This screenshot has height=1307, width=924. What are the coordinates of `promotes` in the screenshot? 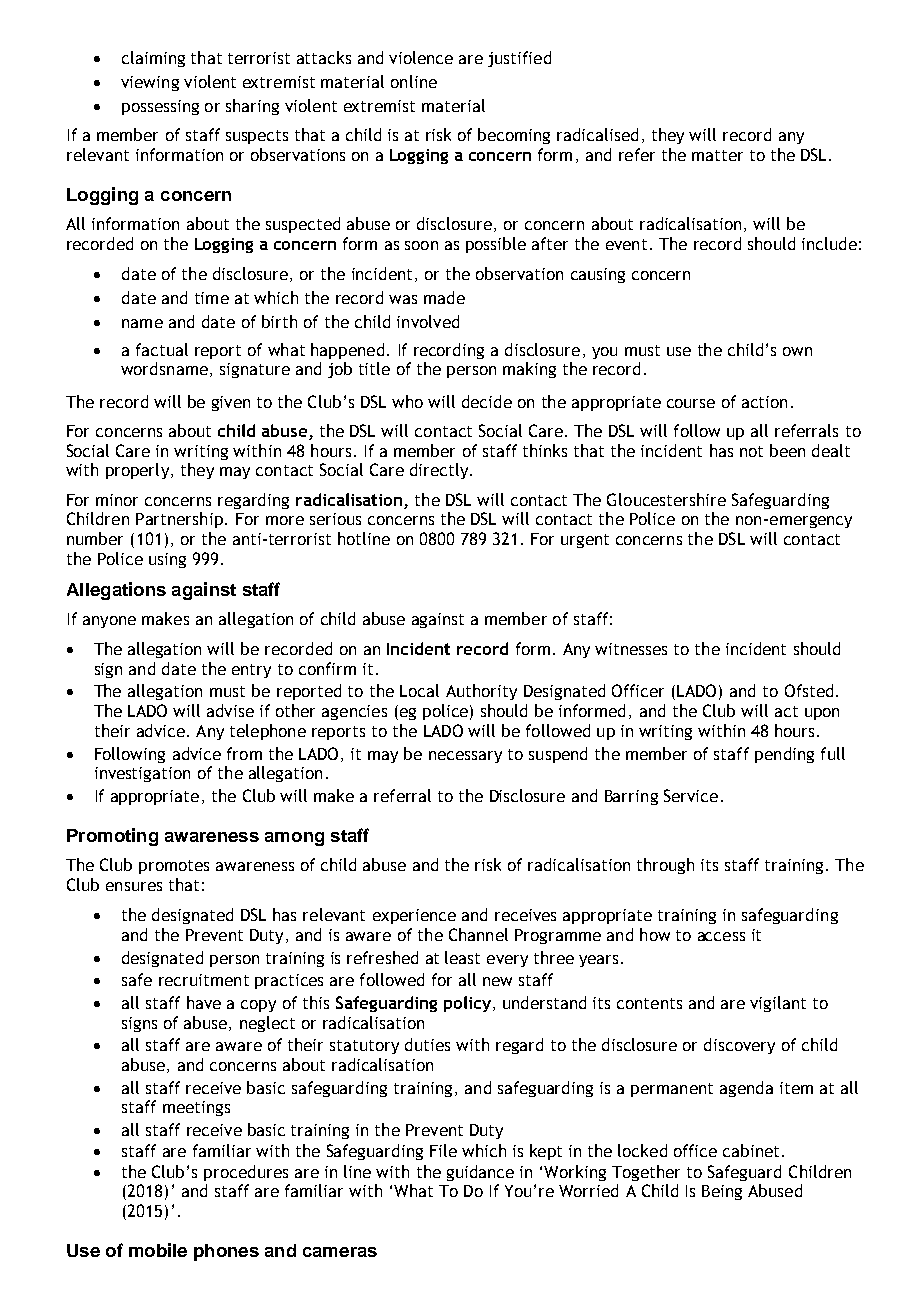 It's located at (174, 867).
